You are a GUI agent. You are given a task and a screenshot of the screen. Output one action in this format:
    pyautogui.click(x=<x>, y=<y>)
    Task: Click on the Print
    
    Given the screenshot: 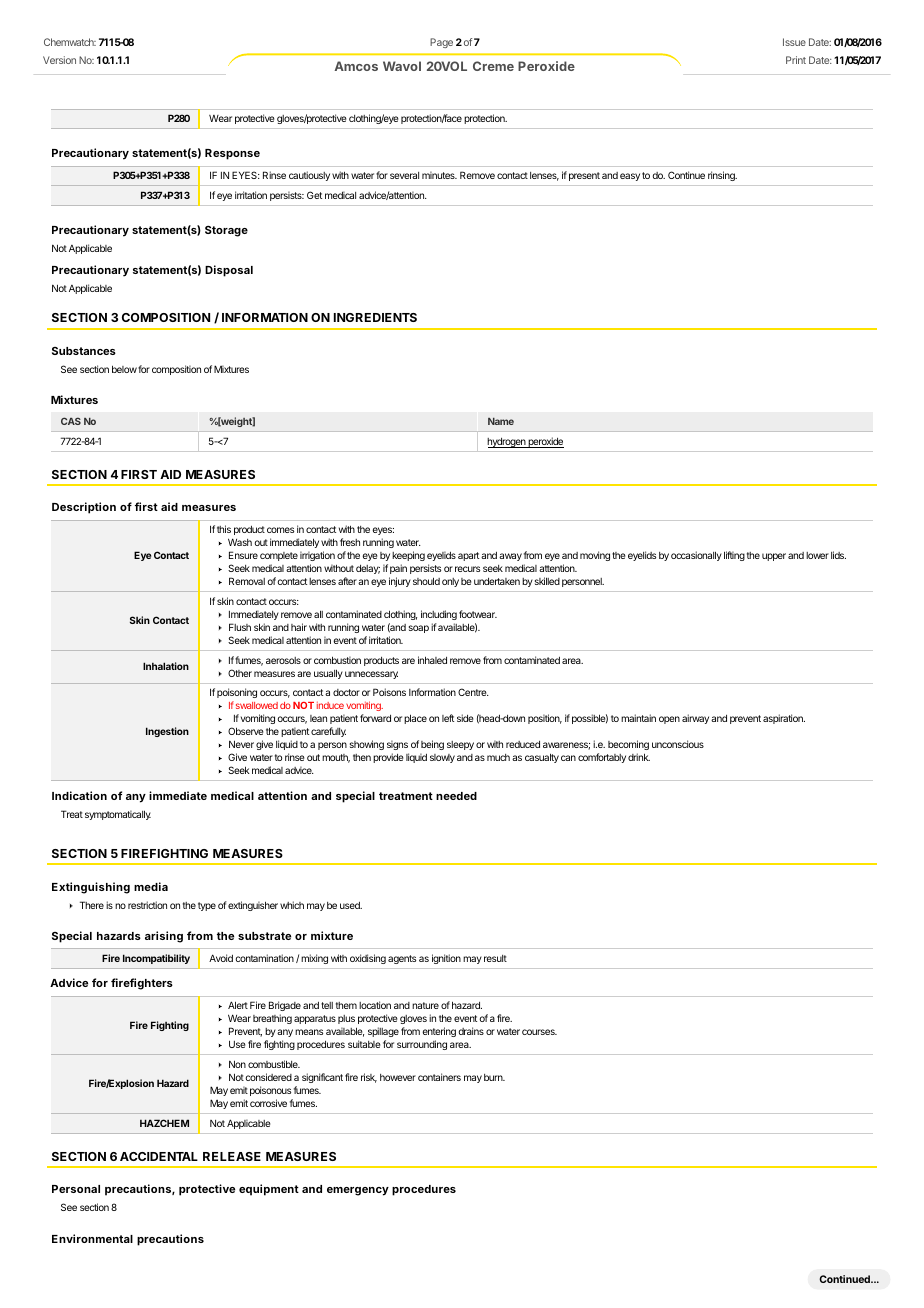 What is the action you would take?
    pyautogui.click(x=796, y=60)
